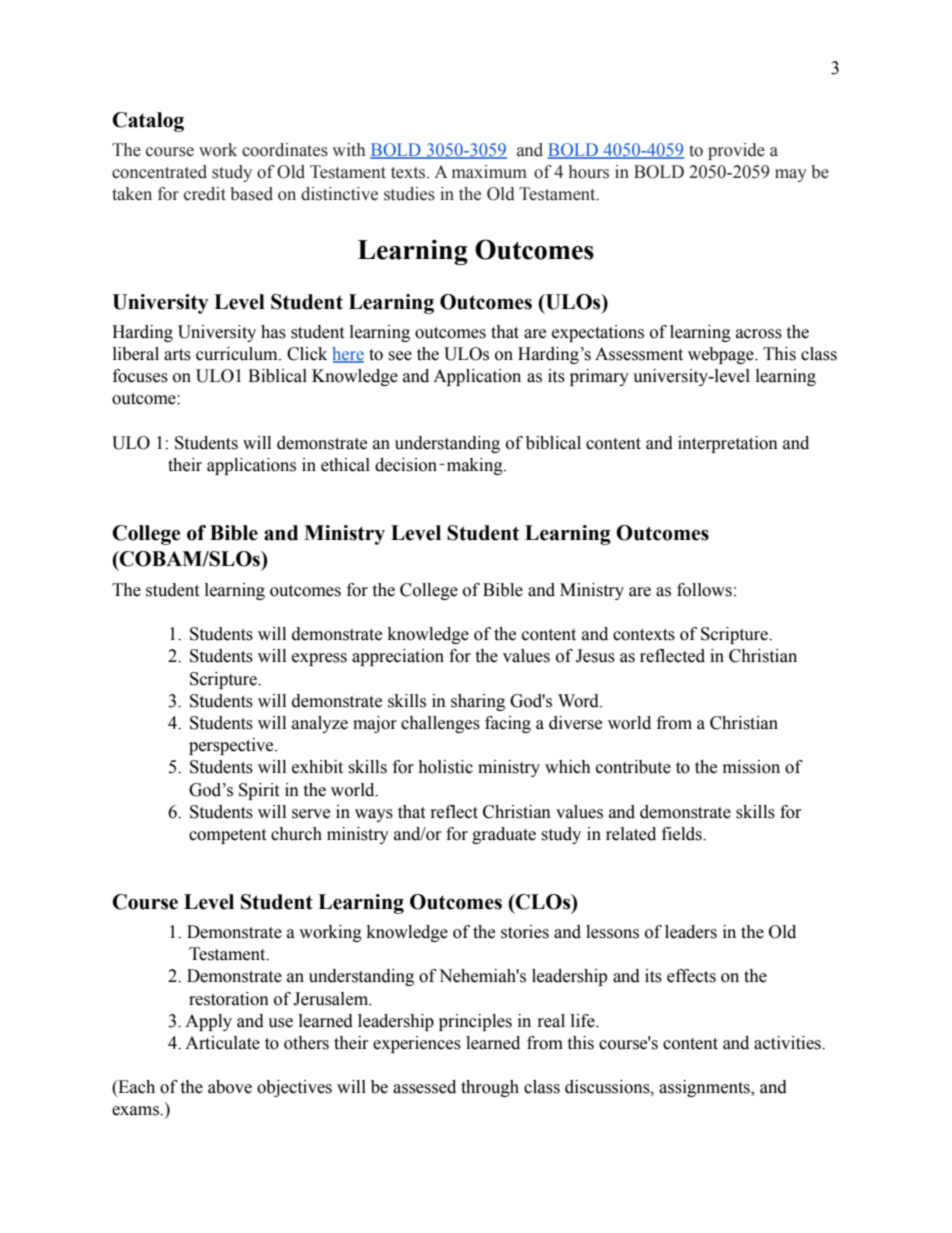 The width and height of the screenshot is (952, 1233). I want to click on credit, so click(205, 194).
